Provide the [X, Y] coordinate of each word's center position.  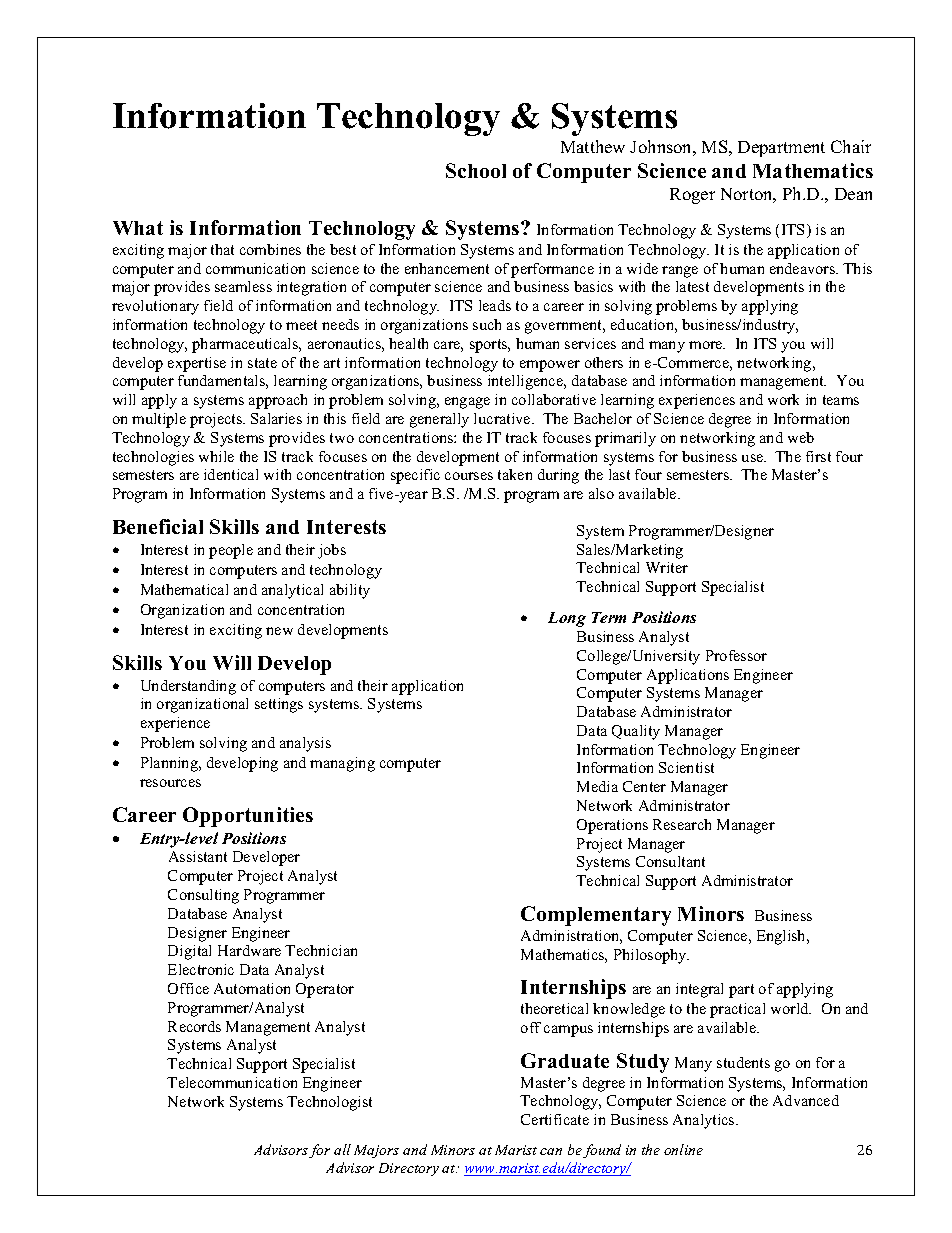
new [279, 631]
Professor [736, 655]
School [476, 170]
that [222, 249]
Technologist [329, 1103]
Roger [692, 196]
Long [567, 619]
